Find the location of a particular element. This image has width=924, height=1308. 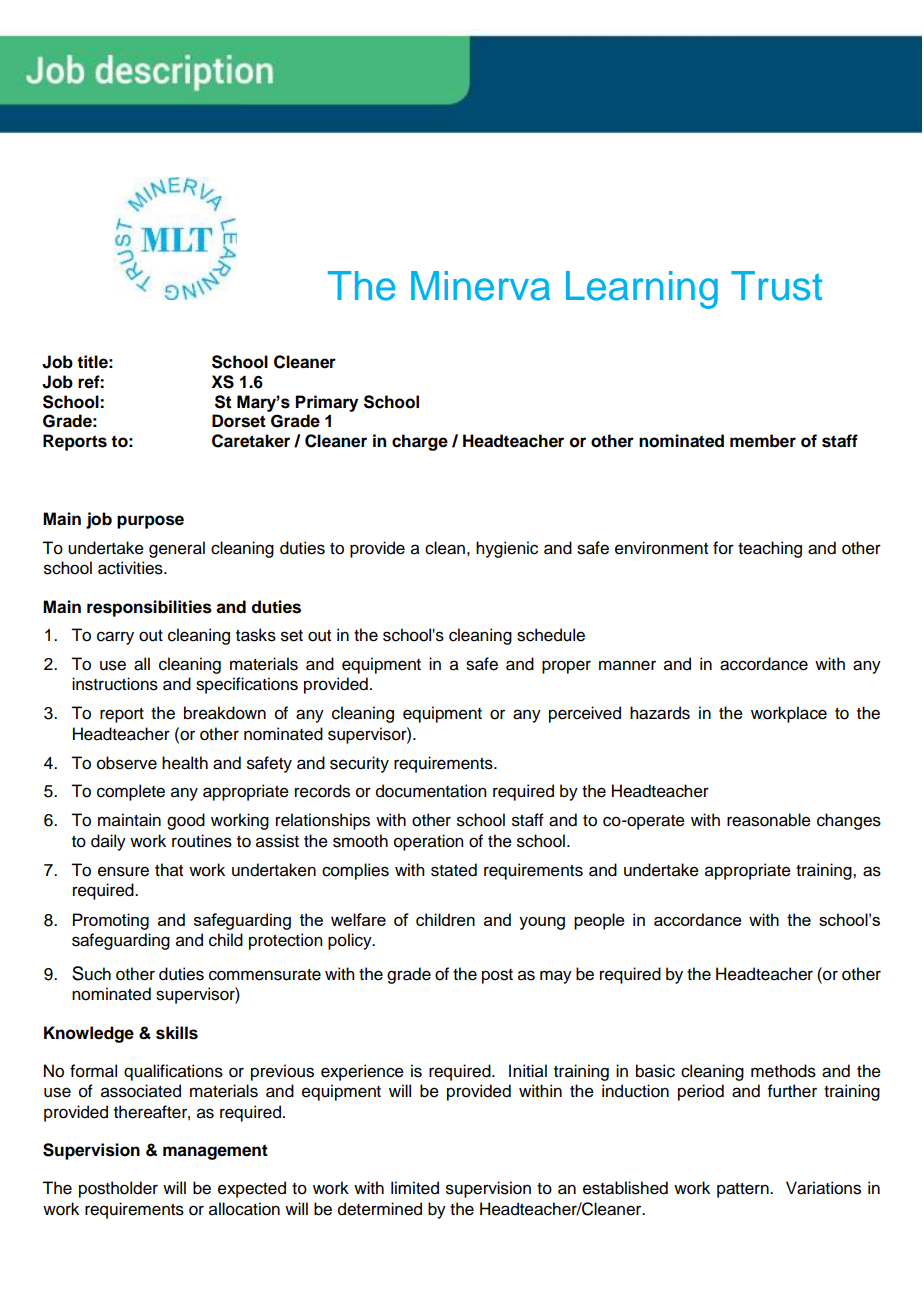

management is located at coordinates (215, 1152).
